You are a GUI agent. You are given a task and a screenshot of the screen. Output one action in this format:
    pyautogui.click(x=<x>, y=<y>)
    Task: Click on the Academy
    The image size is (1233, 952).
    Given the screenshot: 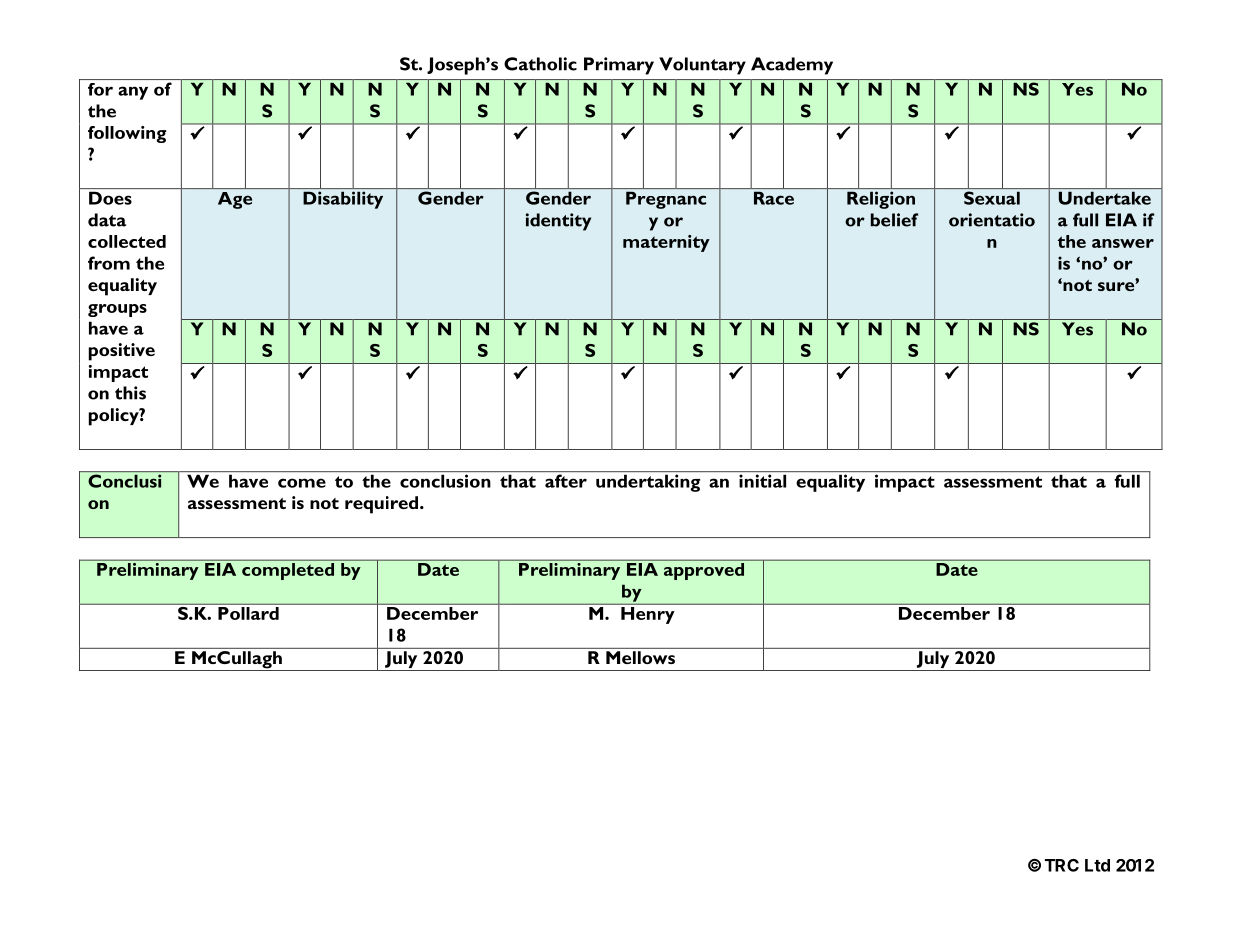 What is the action you would take?
    pyautogui.click(x=792, y=66)
